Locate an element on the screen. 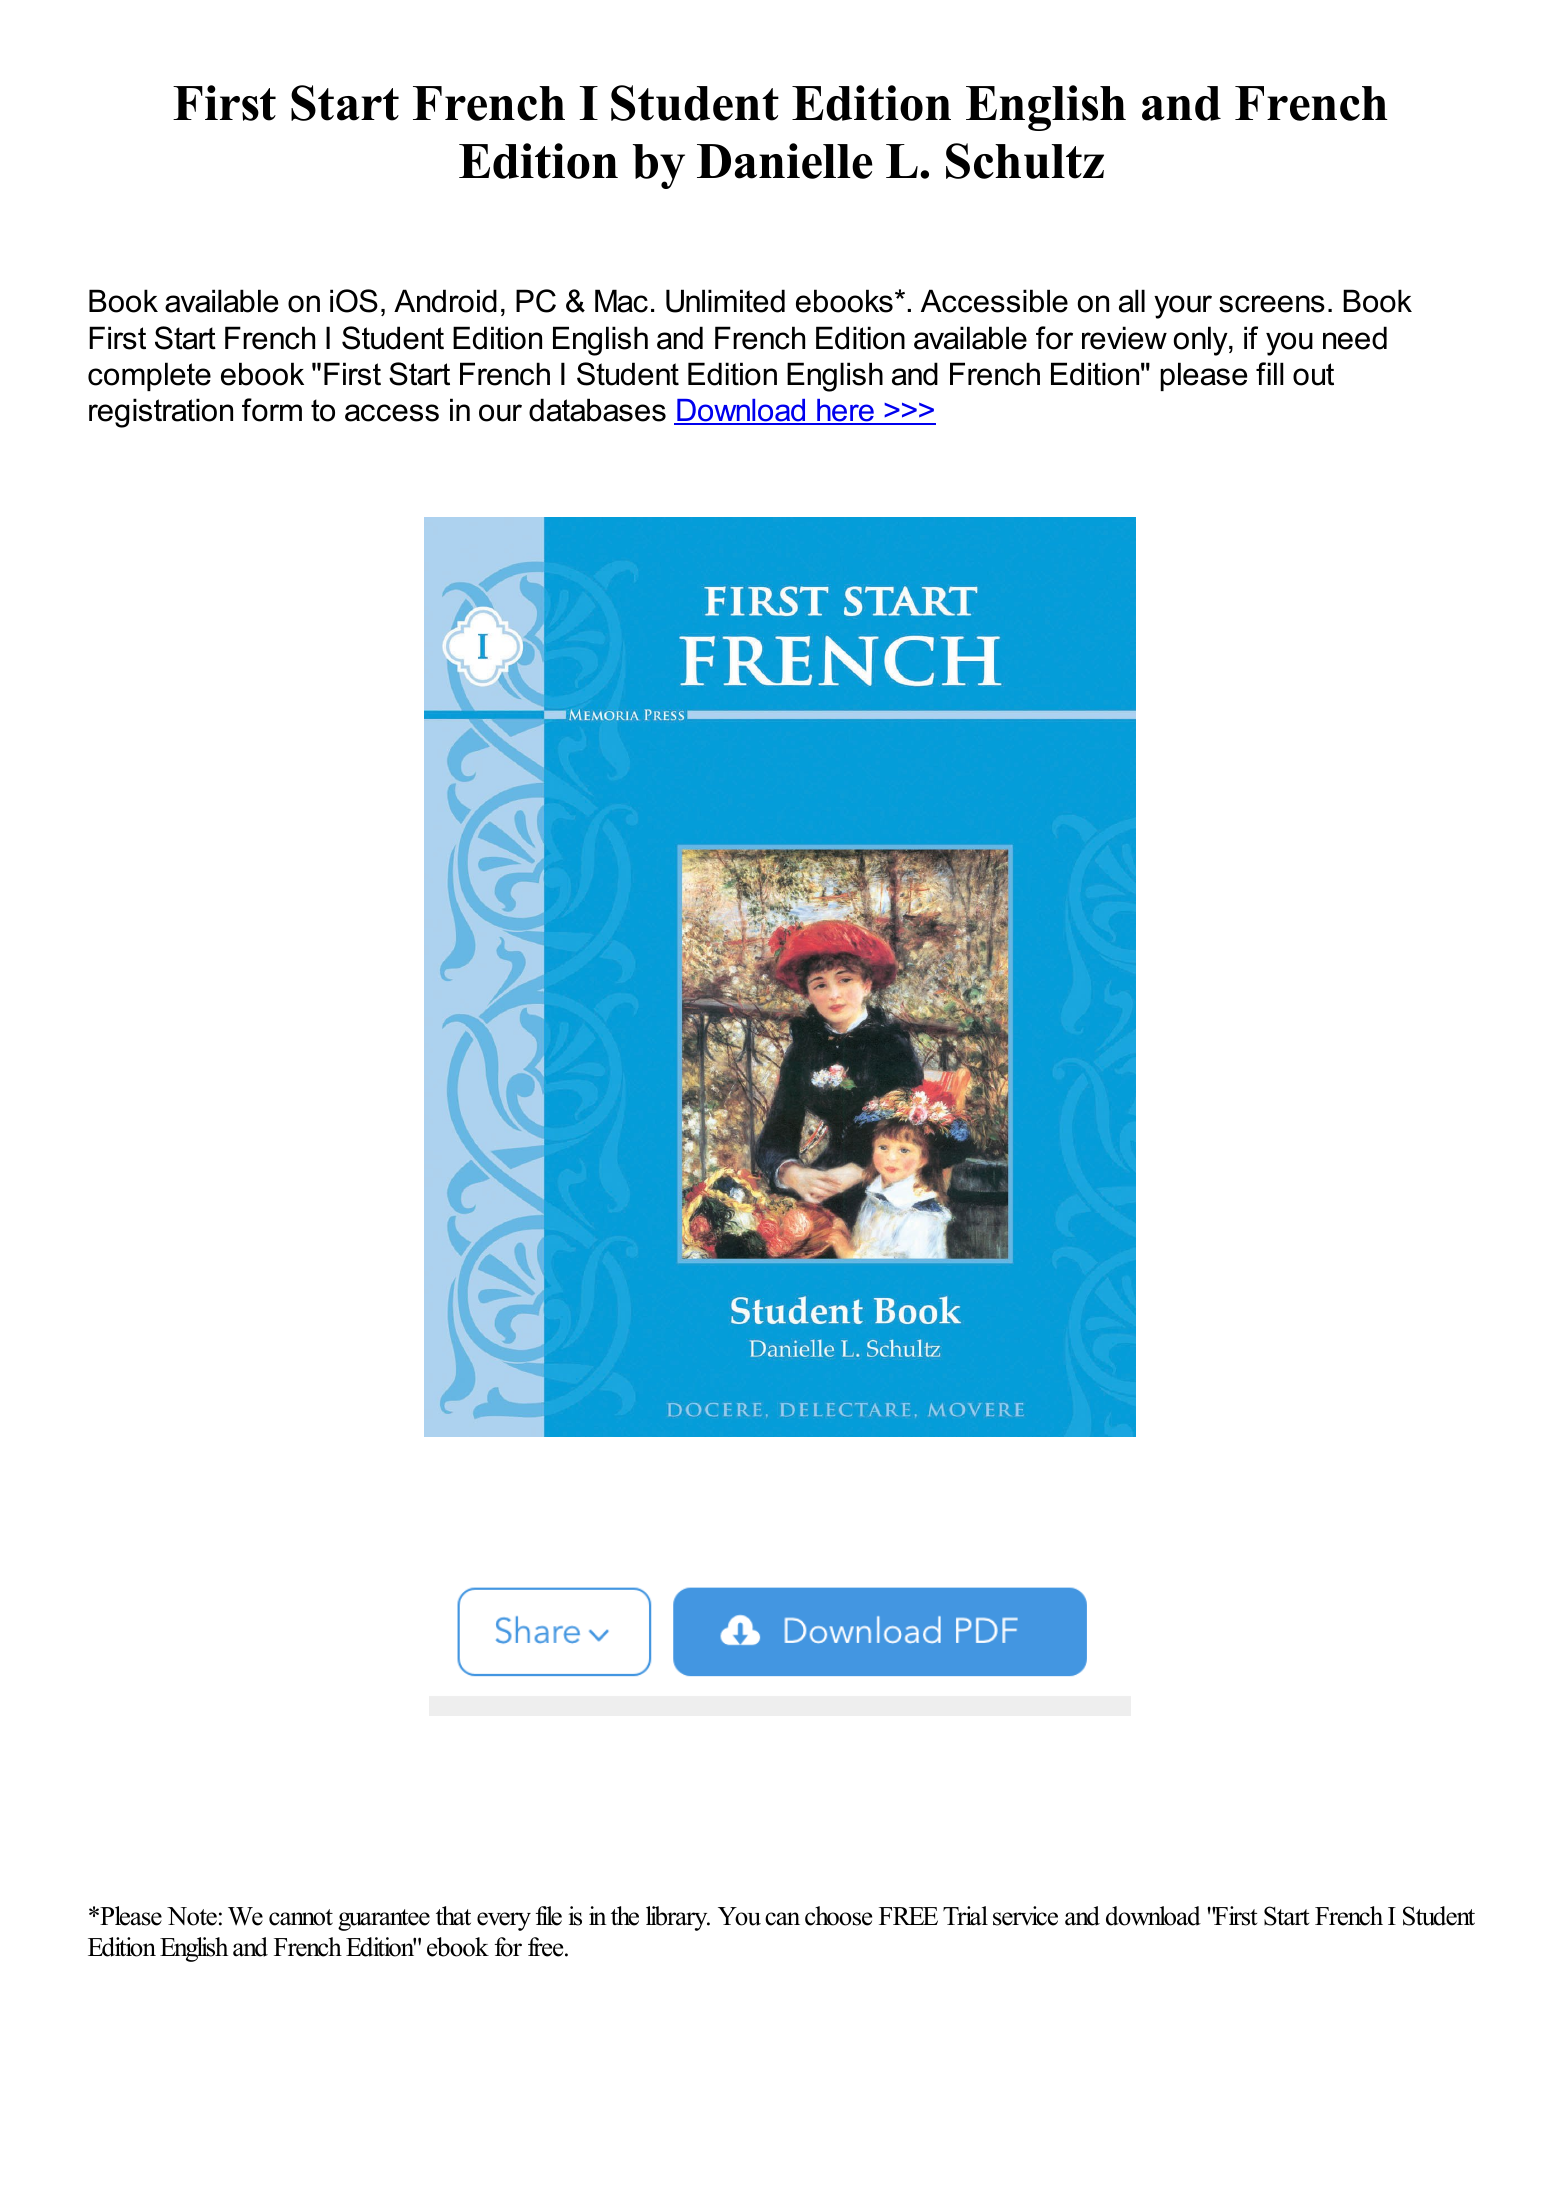 This screenshot has width=1562, height=2211. review is located at coordinates (1124, 338).
